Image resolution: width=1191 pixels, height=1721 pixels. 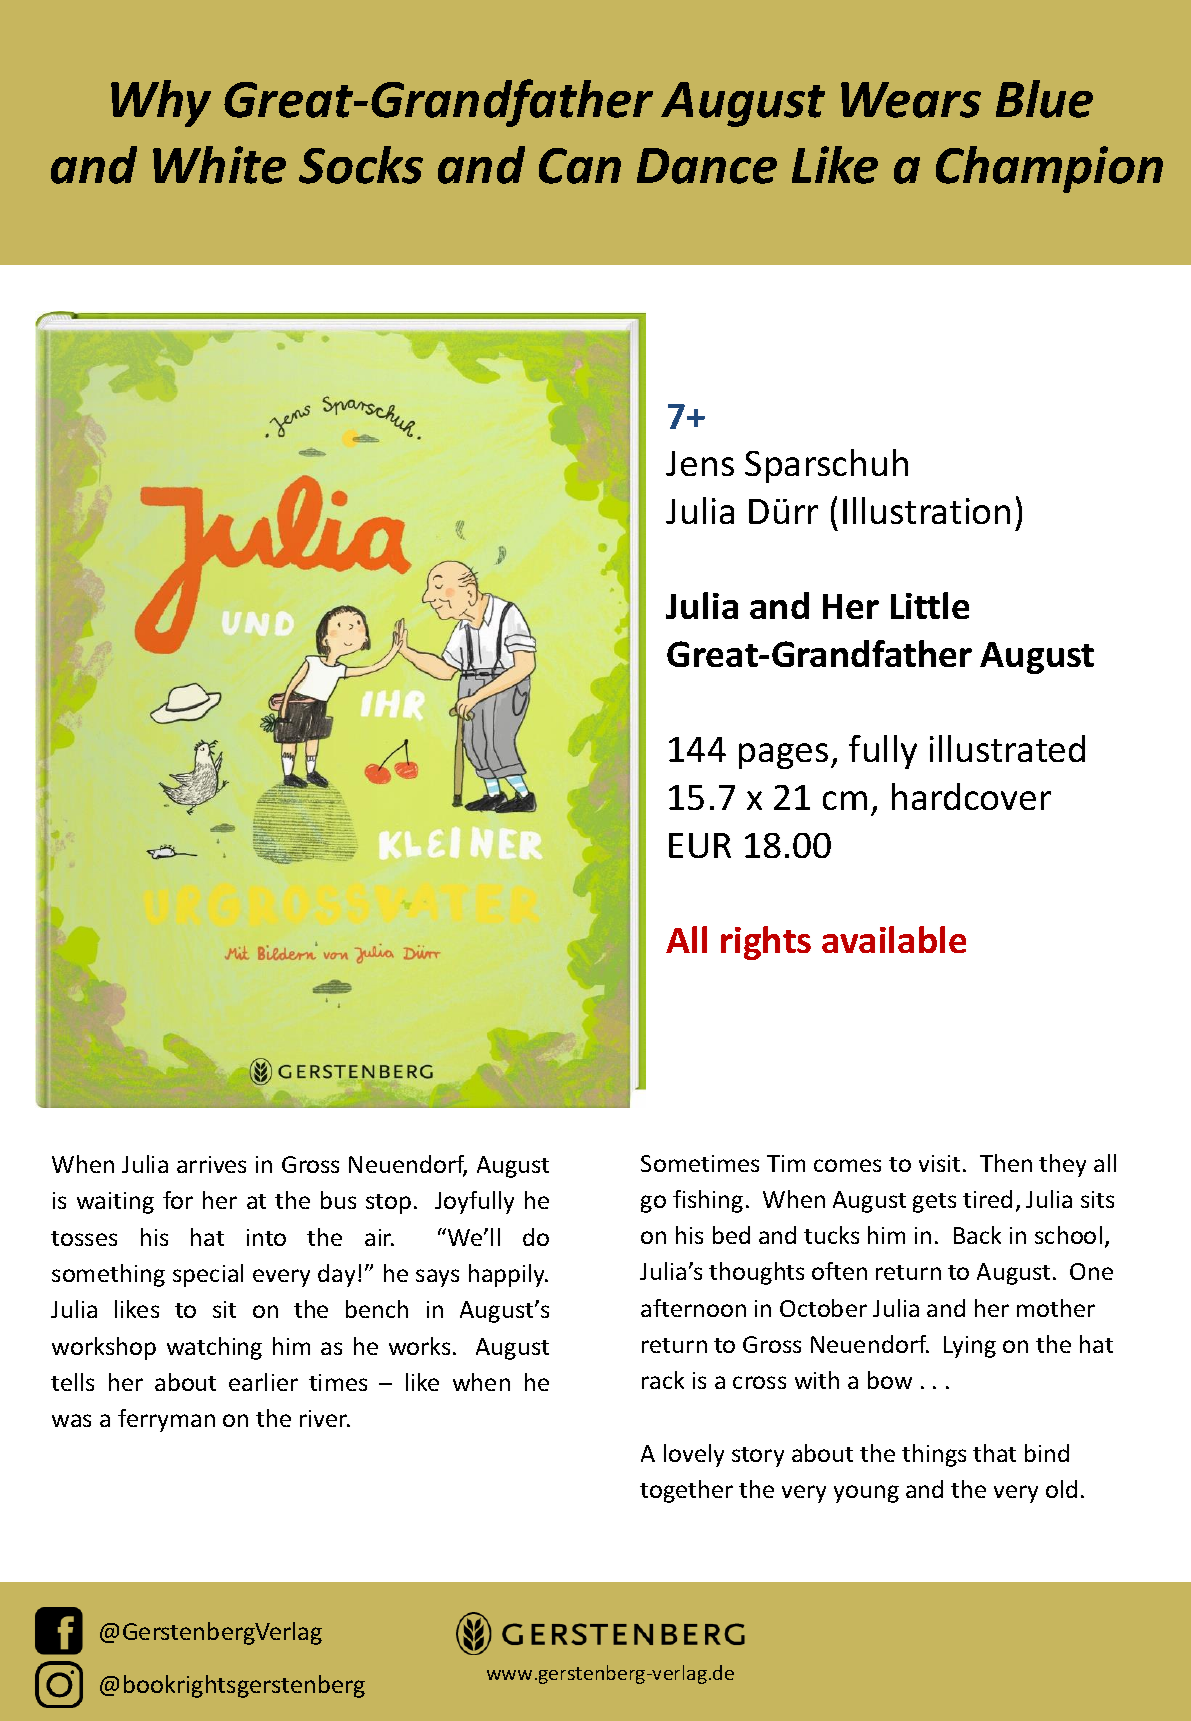 What do you see at coordinates (580, 166) in the screenshot?
I see `Can` at bounding box center [580, 166].
